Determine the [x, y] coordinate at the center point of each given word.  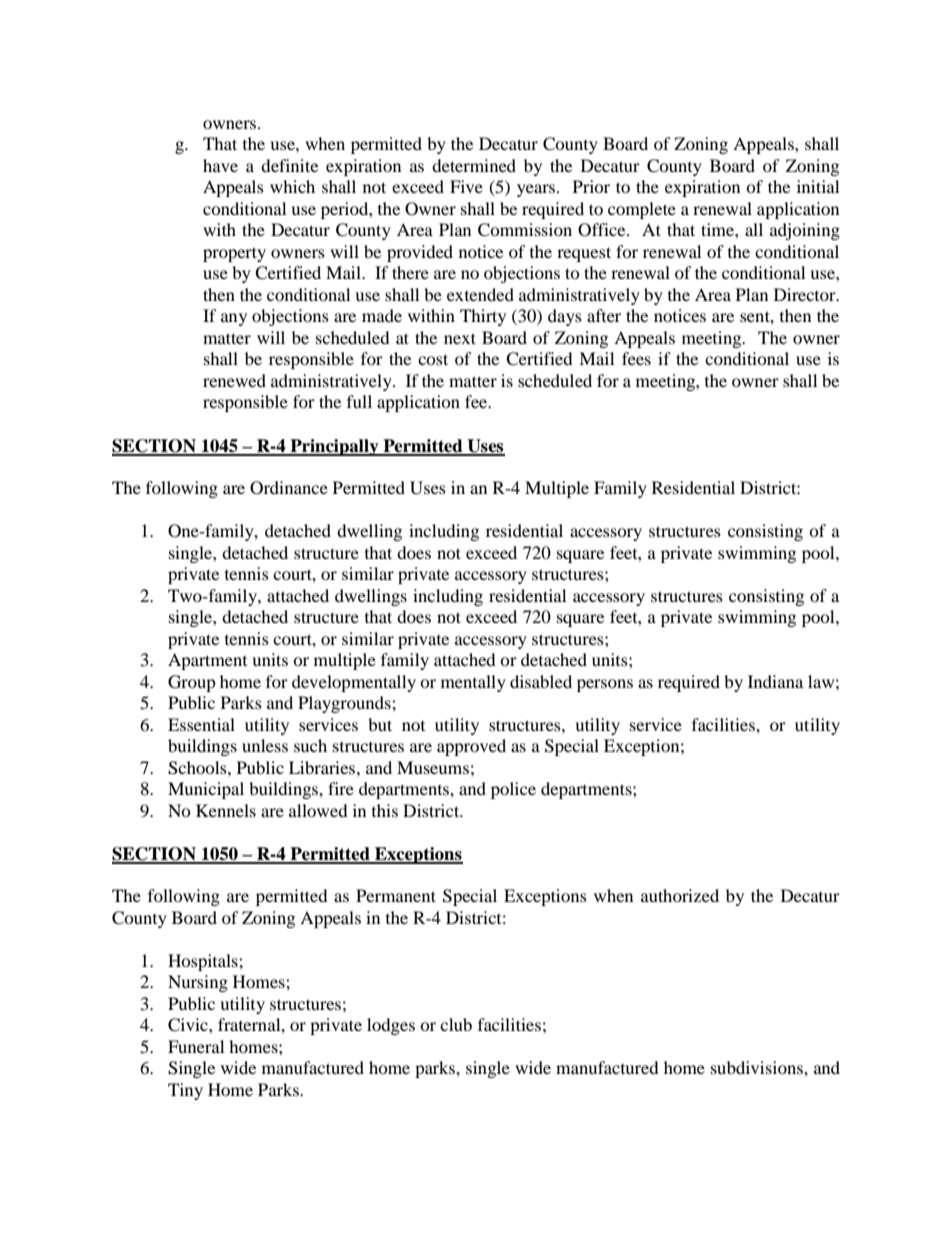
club [456, 1024]
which [292, 186]
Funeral [196, 1046]
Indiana [775, 681]
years [537, 190]
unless [265, 745]
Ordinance [289, 488]
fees [636, 358]
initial [818, 186]
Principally [334, 447]
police [513, 790]
